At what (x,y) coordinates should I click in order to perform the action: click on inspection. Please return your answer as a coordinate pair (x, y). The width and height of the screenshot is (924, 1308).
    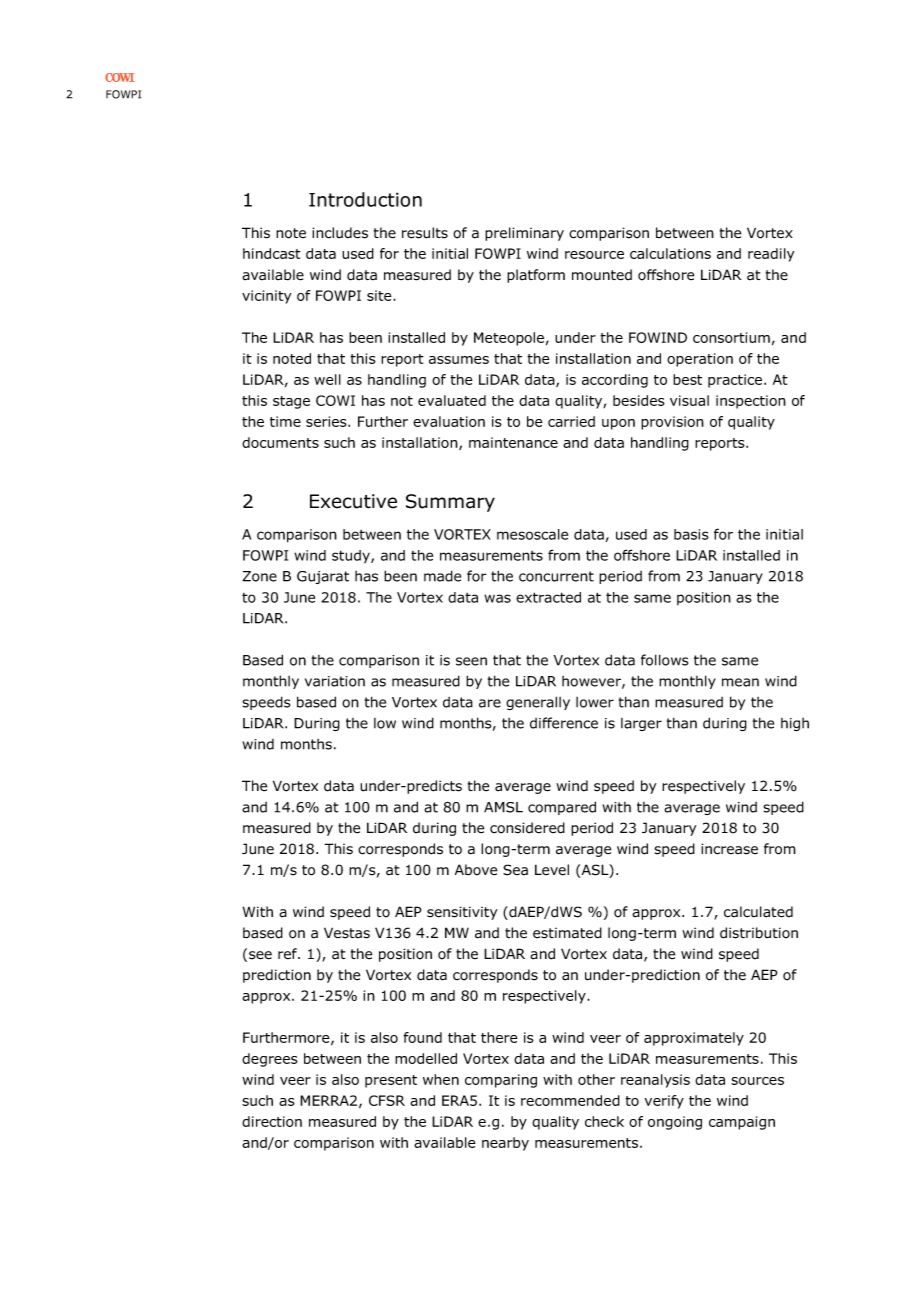
    Looking at the image, I should click on (751, 402).
